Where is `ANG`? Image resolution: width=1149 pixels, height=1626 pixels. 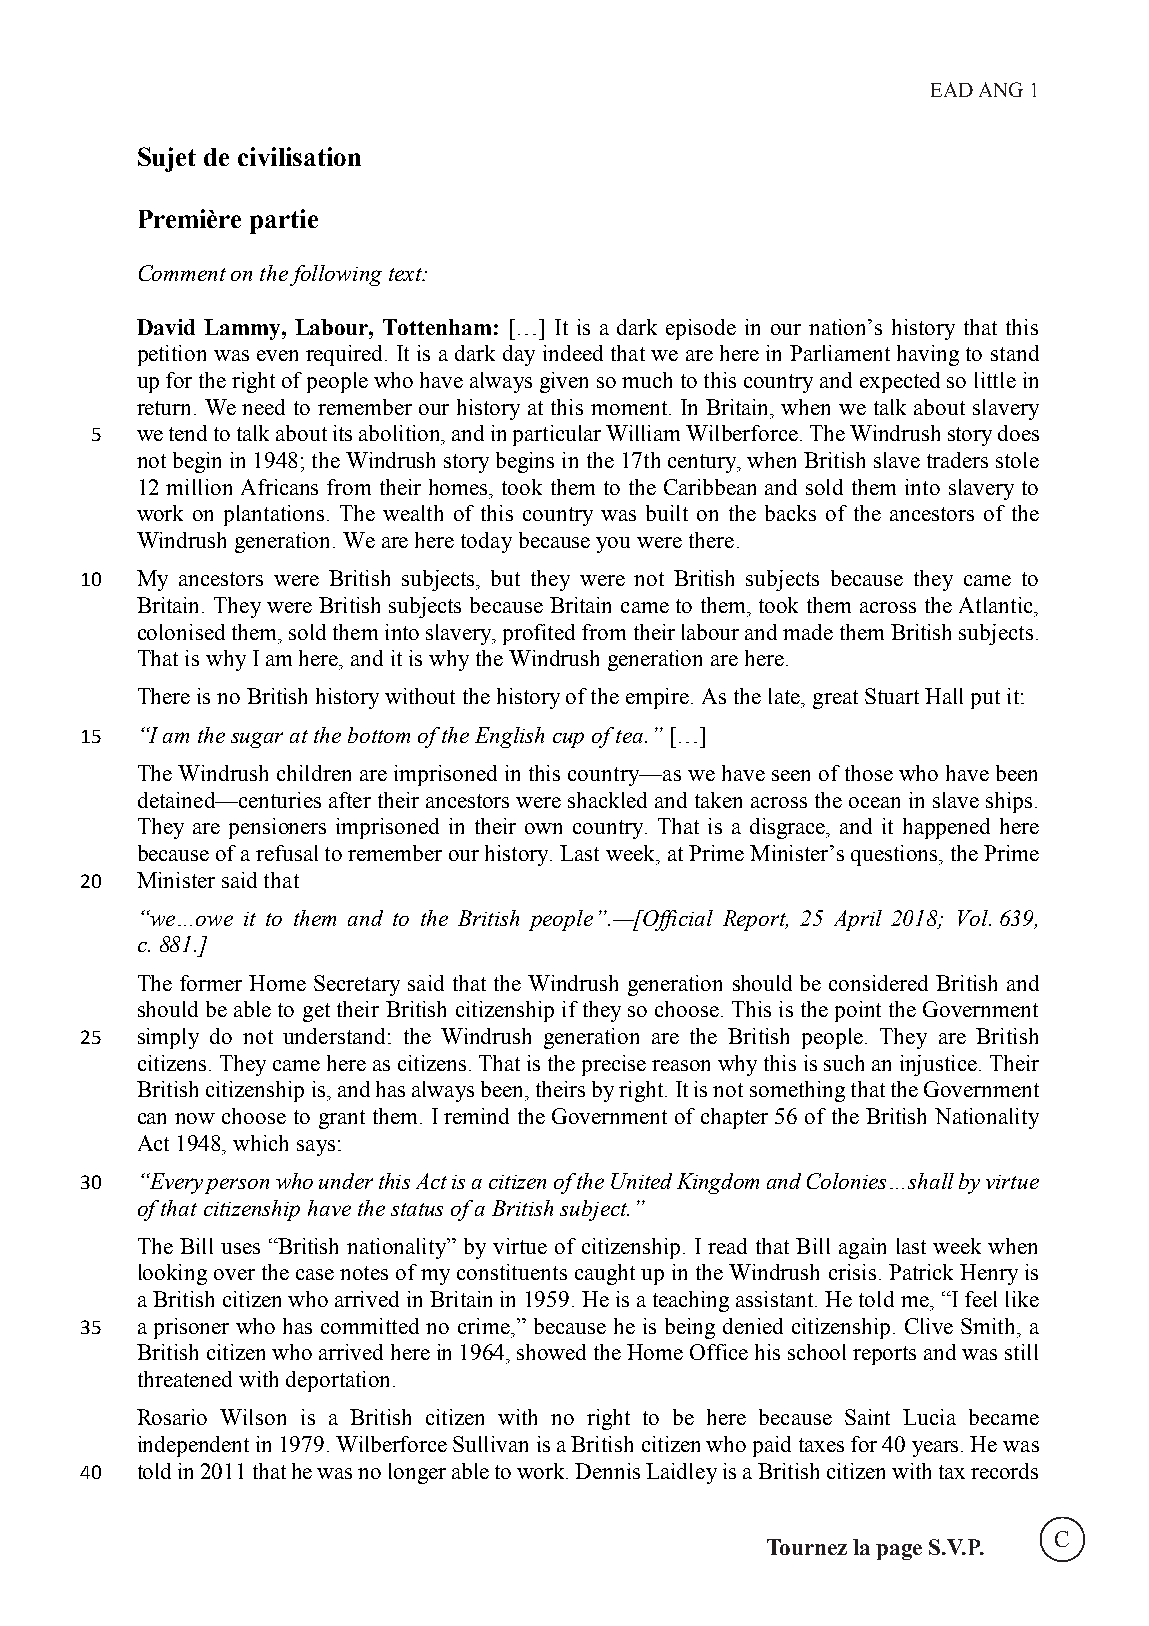 ANG is located at coordinates (1001, 89).
